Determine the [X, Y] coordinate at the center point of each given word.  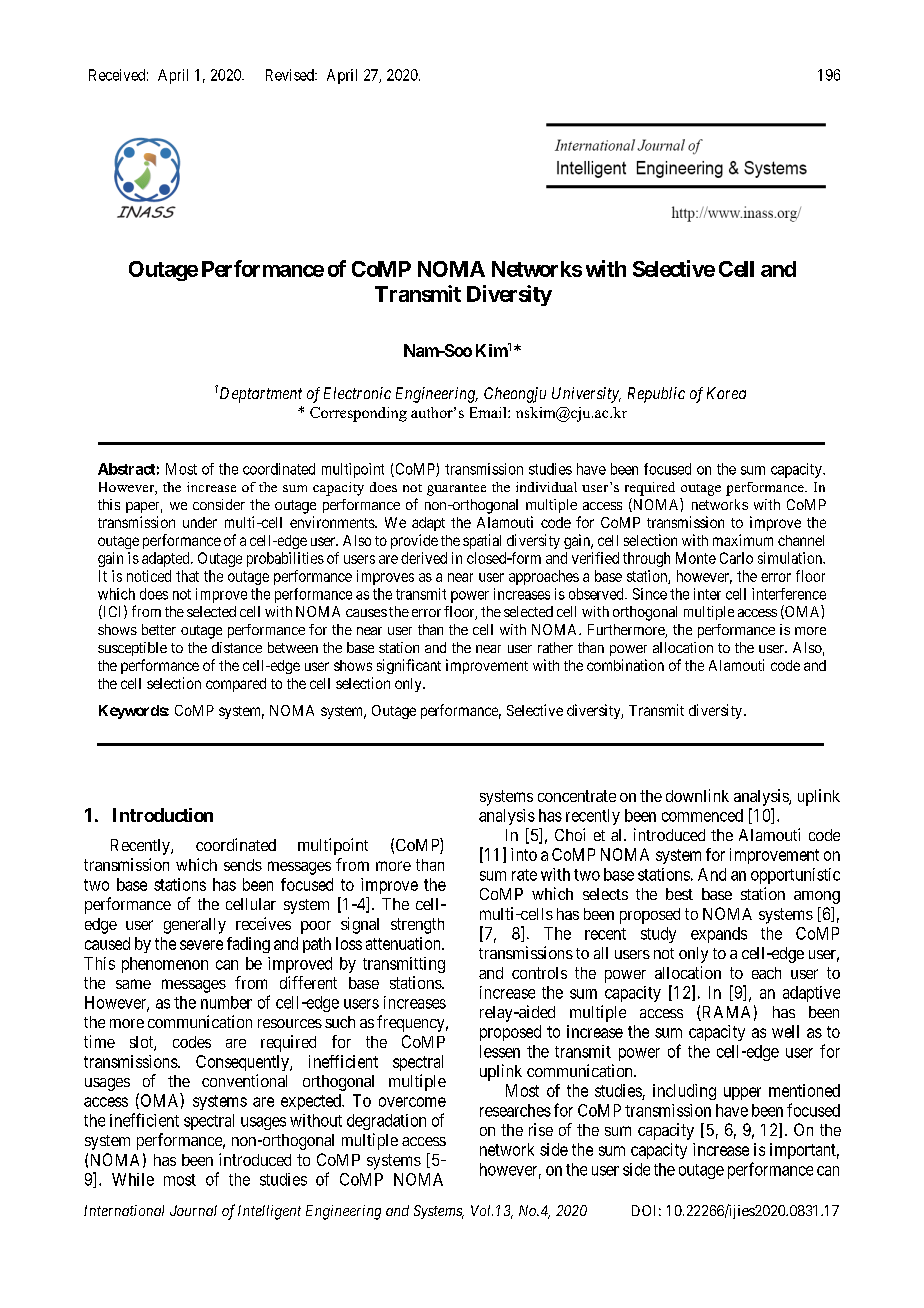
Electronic [357, 393]
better [159, 629]
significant [409, 666]
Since [650, 594]
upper [742, 1093]
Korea [726, 393]
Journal [193, 1210]
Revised [291, 75]
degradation [386, 1122]
